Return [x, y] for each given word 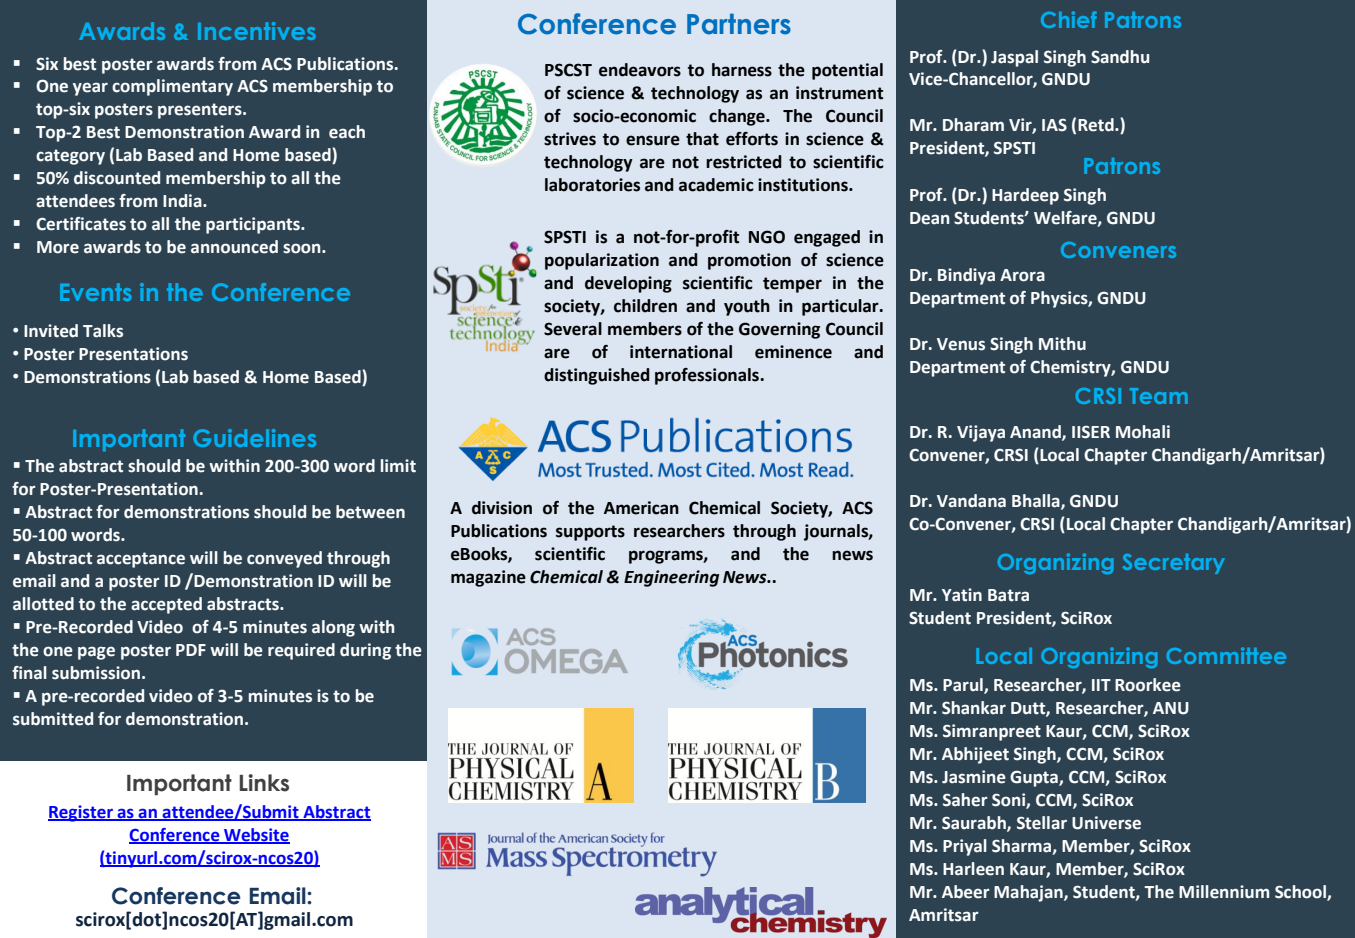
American [641, 508]
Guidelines [254, 438]
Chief [1069, 19]
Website [256, 835]
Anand [1036, 432]
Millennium [1224, 892]
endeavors [640, 70]
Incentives [257, 31]
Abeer [966, 892]
